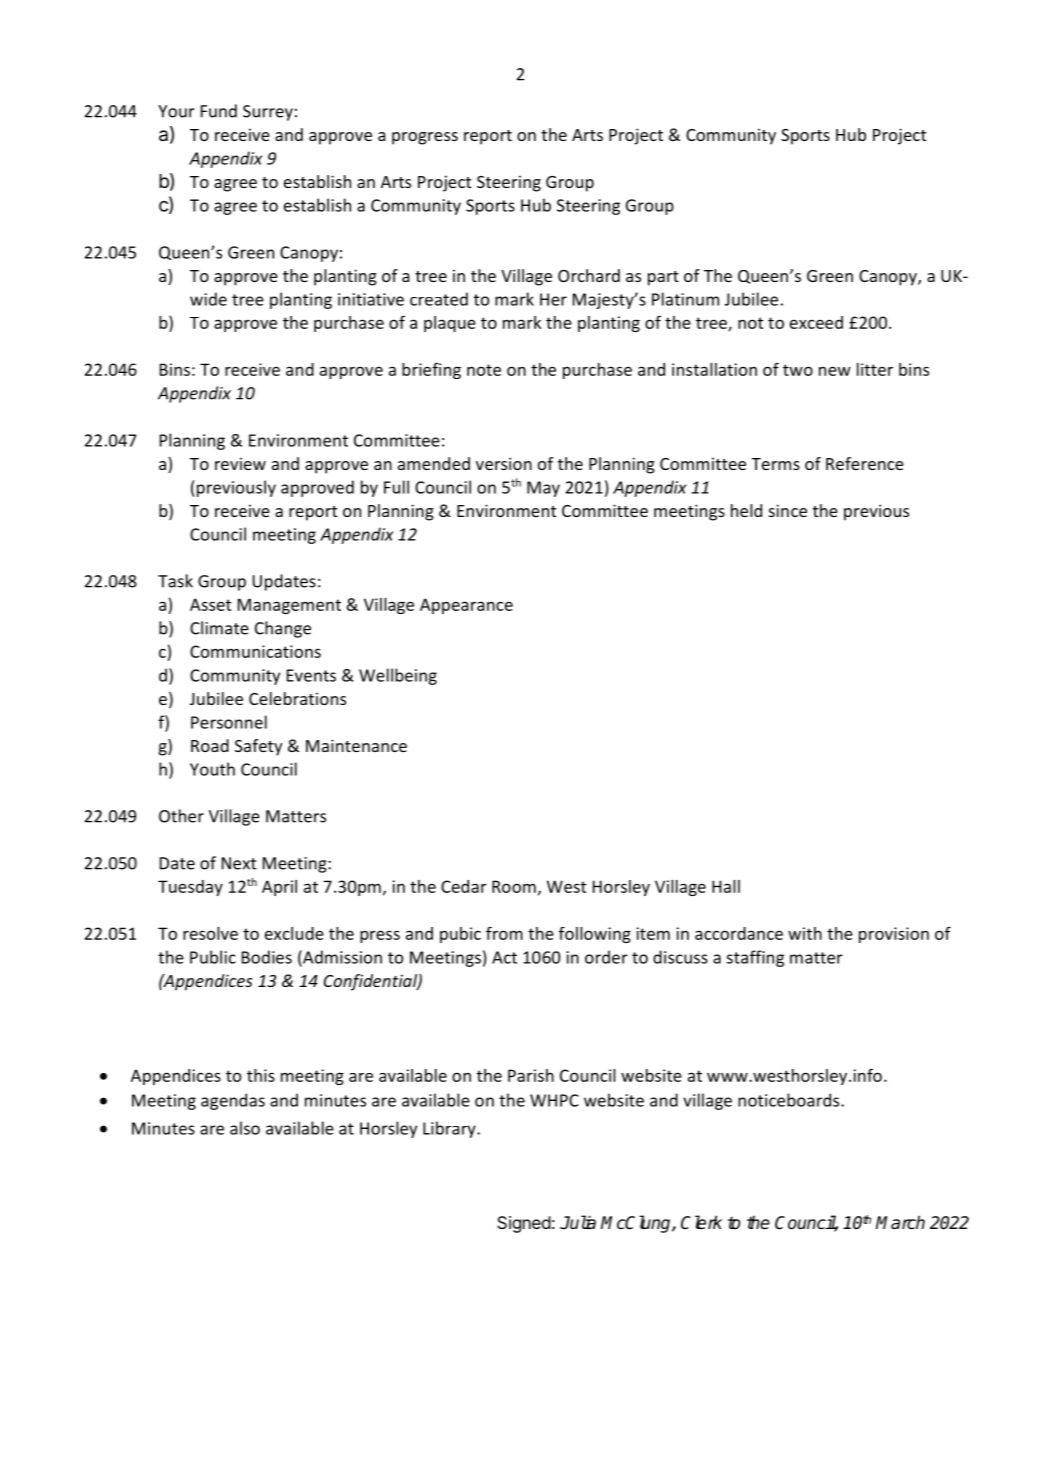 This page has width=1041, height=1473. Describe the element at coordinates (663, 278) in the page. I see `part` at that location.
